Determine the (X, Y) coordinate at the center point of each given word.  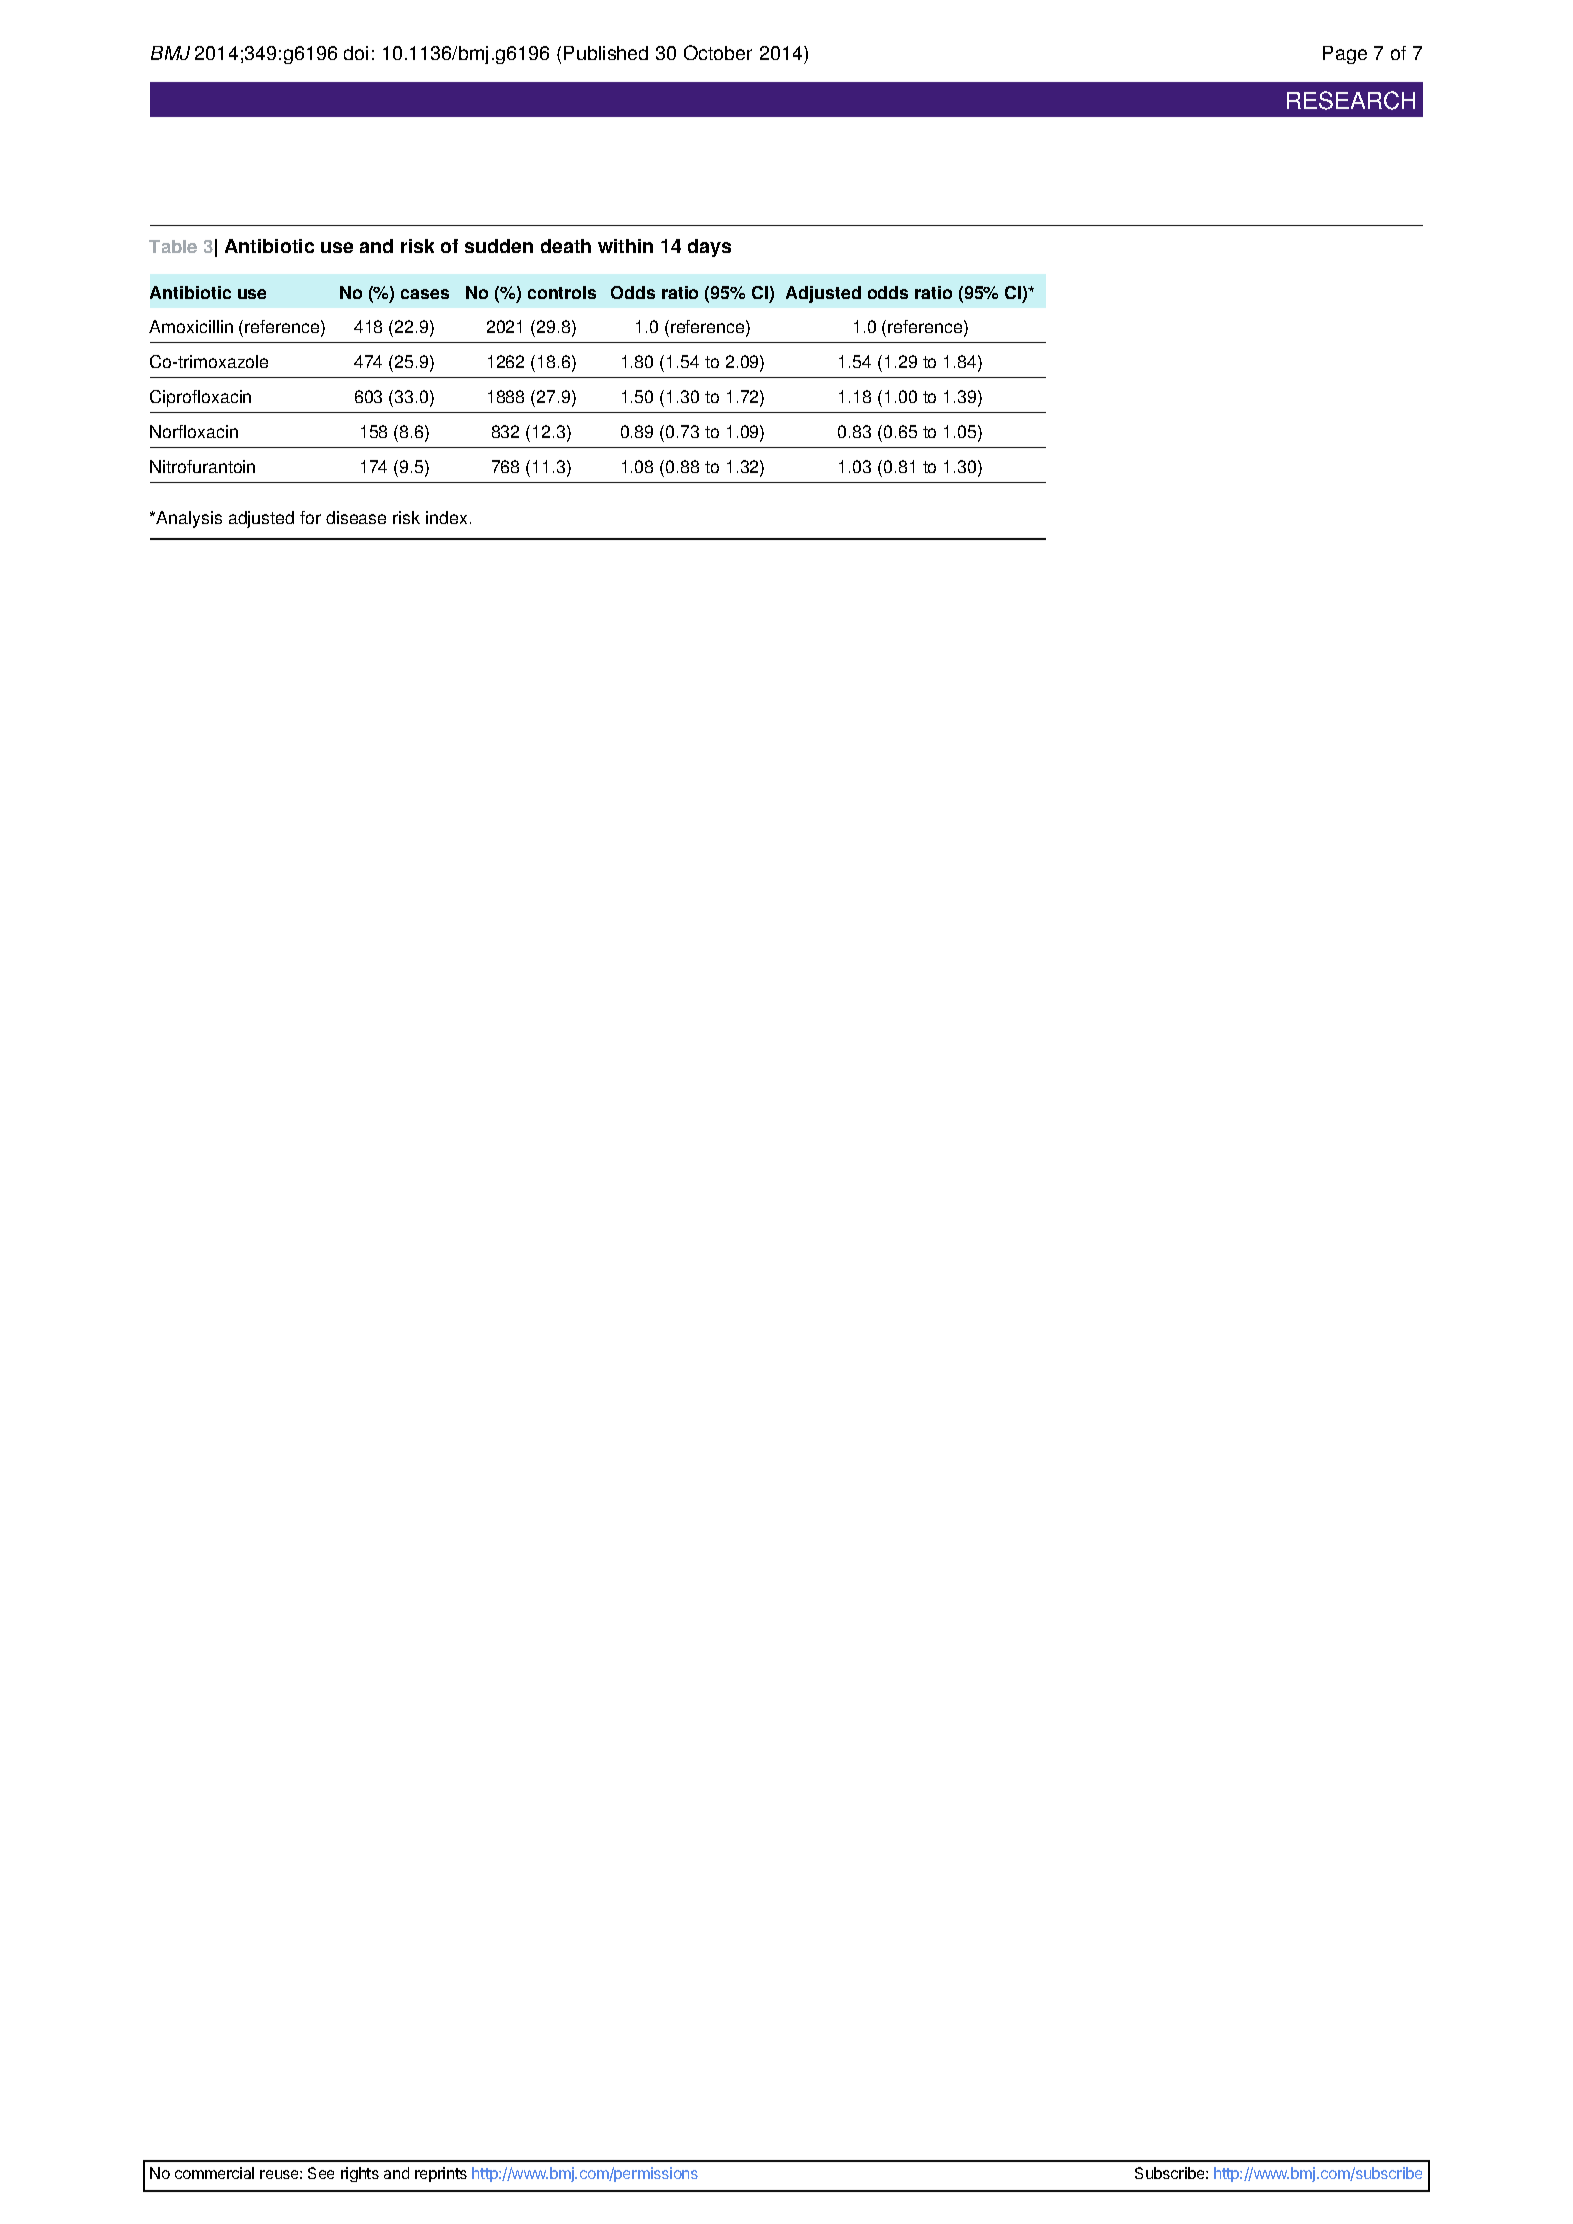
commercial (214, 2173)
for (310, 517)
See (321, 2173)
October (718, 52)
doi (356, 53)
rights (360, 2174)
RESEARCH (1351, 100)
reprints (441, 2174)
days (709, 248)
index (446, 517)
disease (356, 517)
